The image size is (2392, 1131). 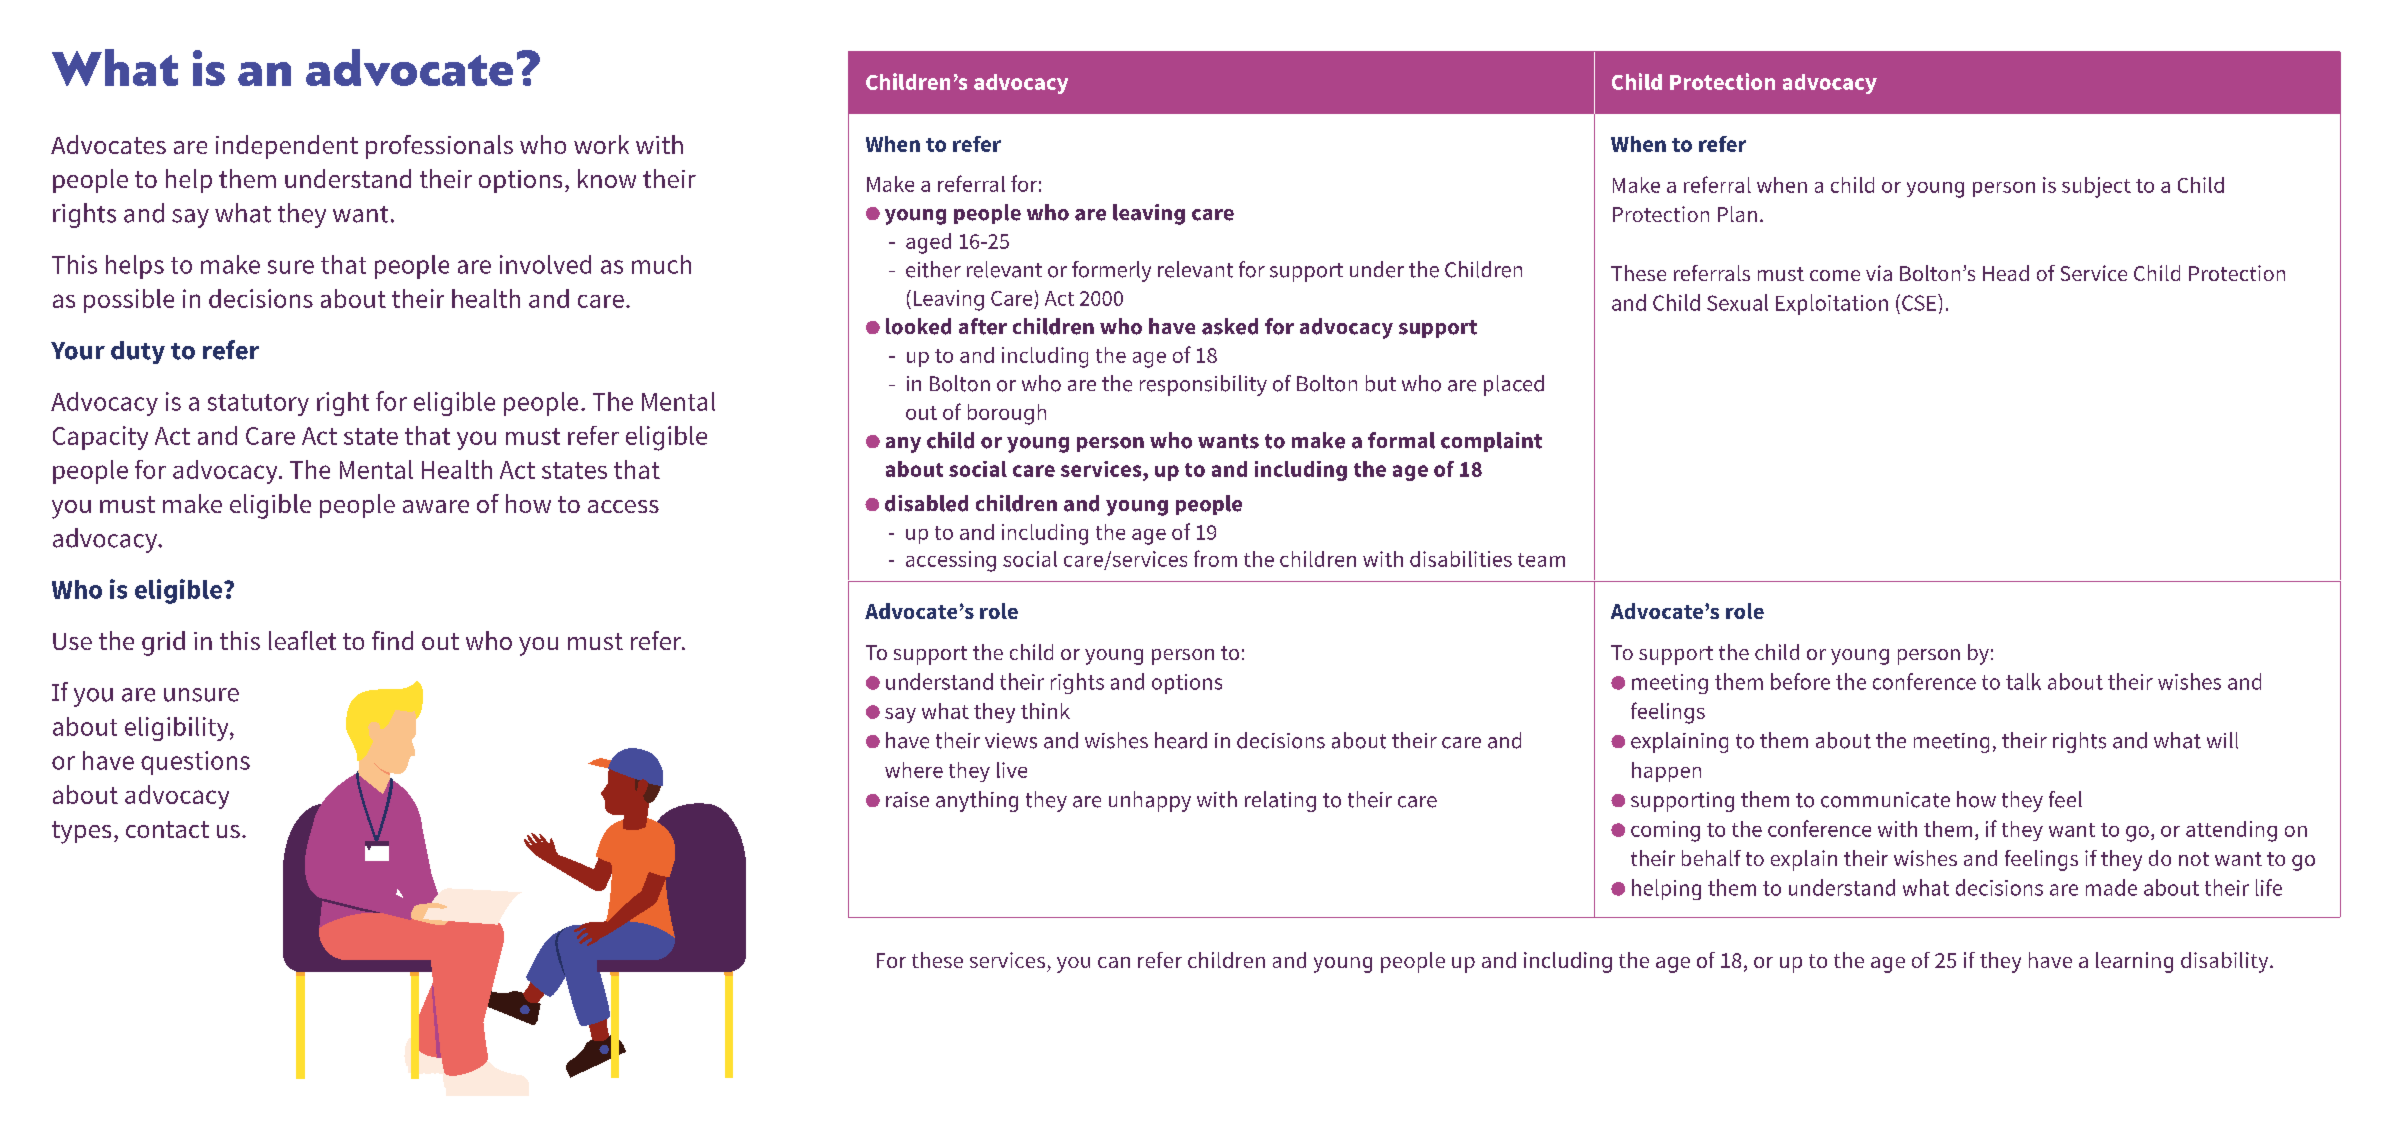 I want to click on subject, so click(x=2096, y=187).
